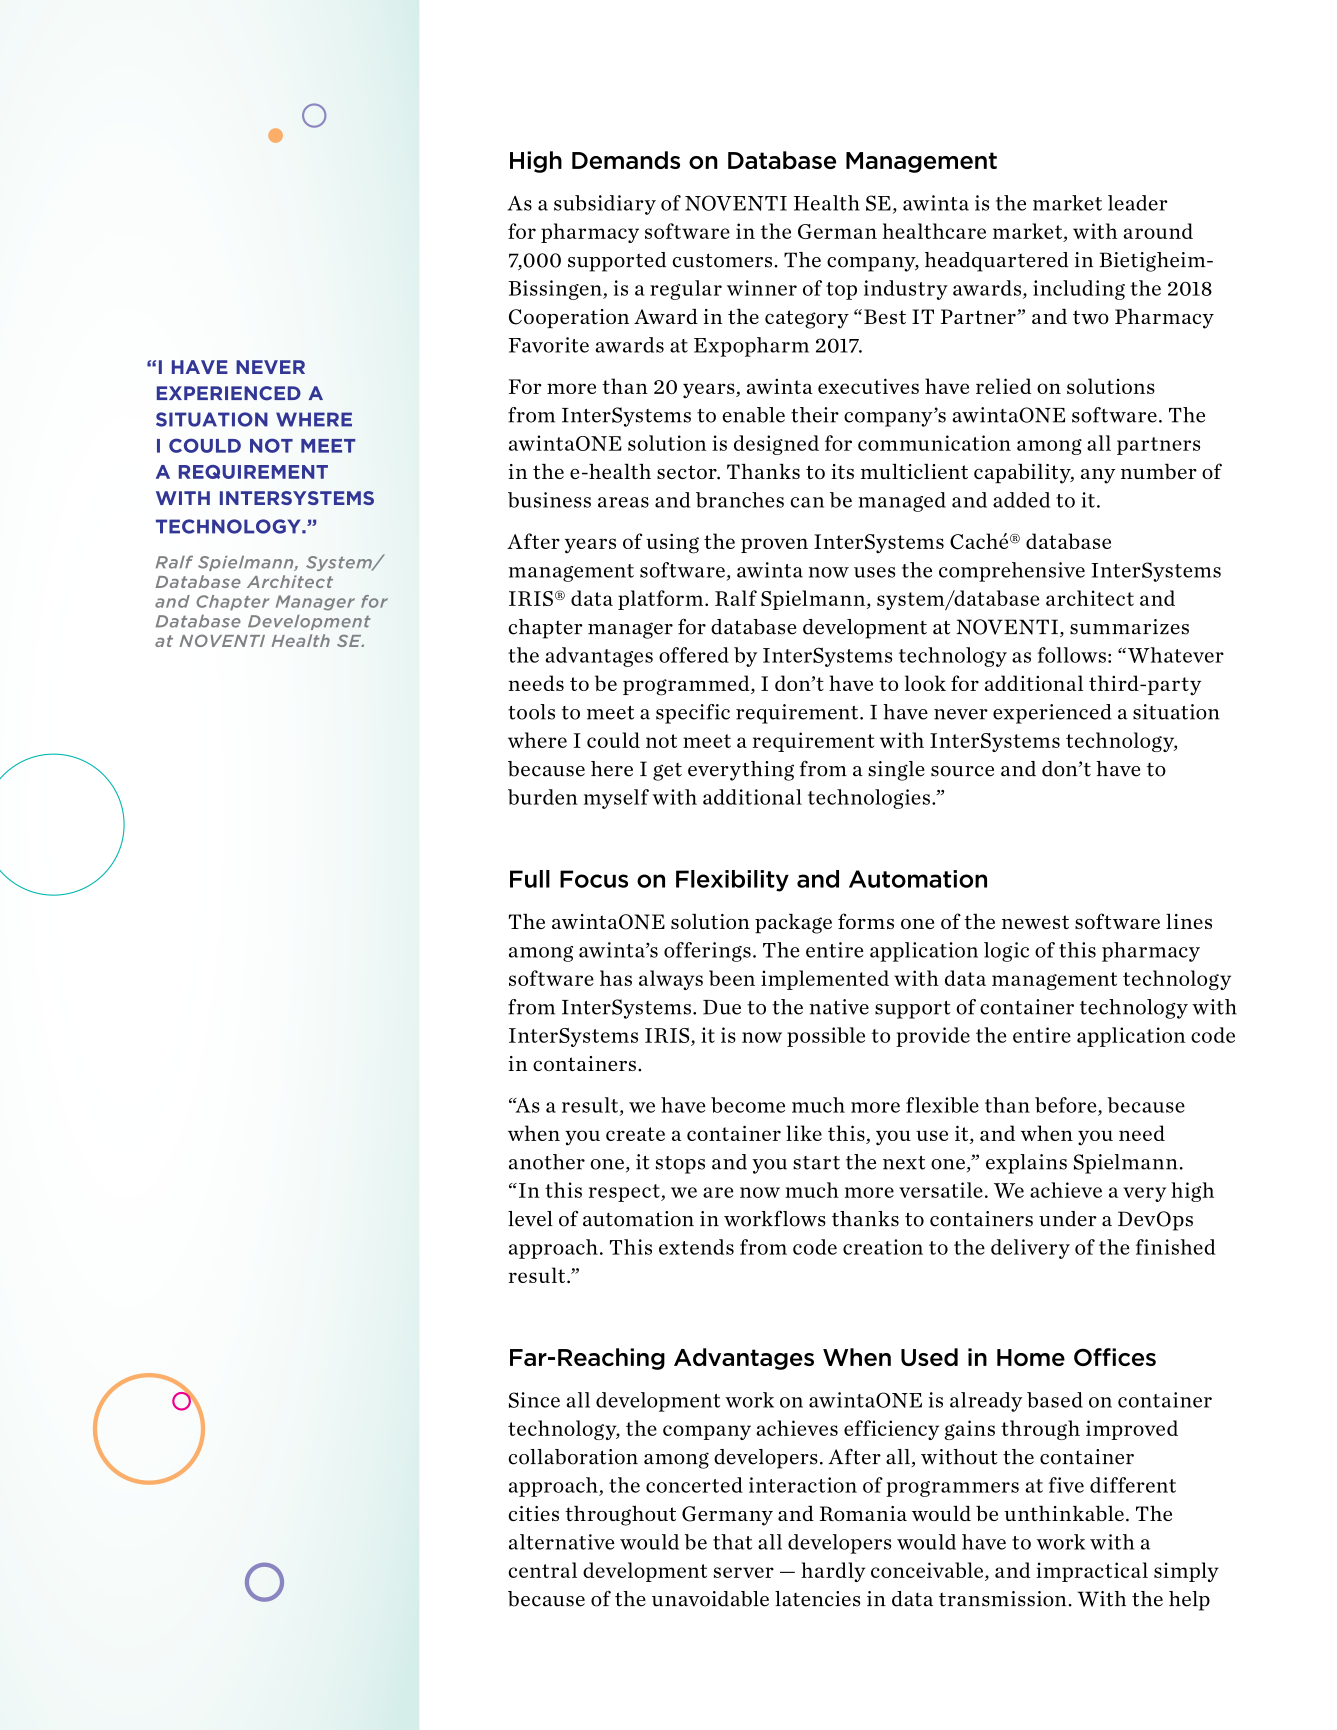  I want to click on summarizes, so click(1129, 627).
